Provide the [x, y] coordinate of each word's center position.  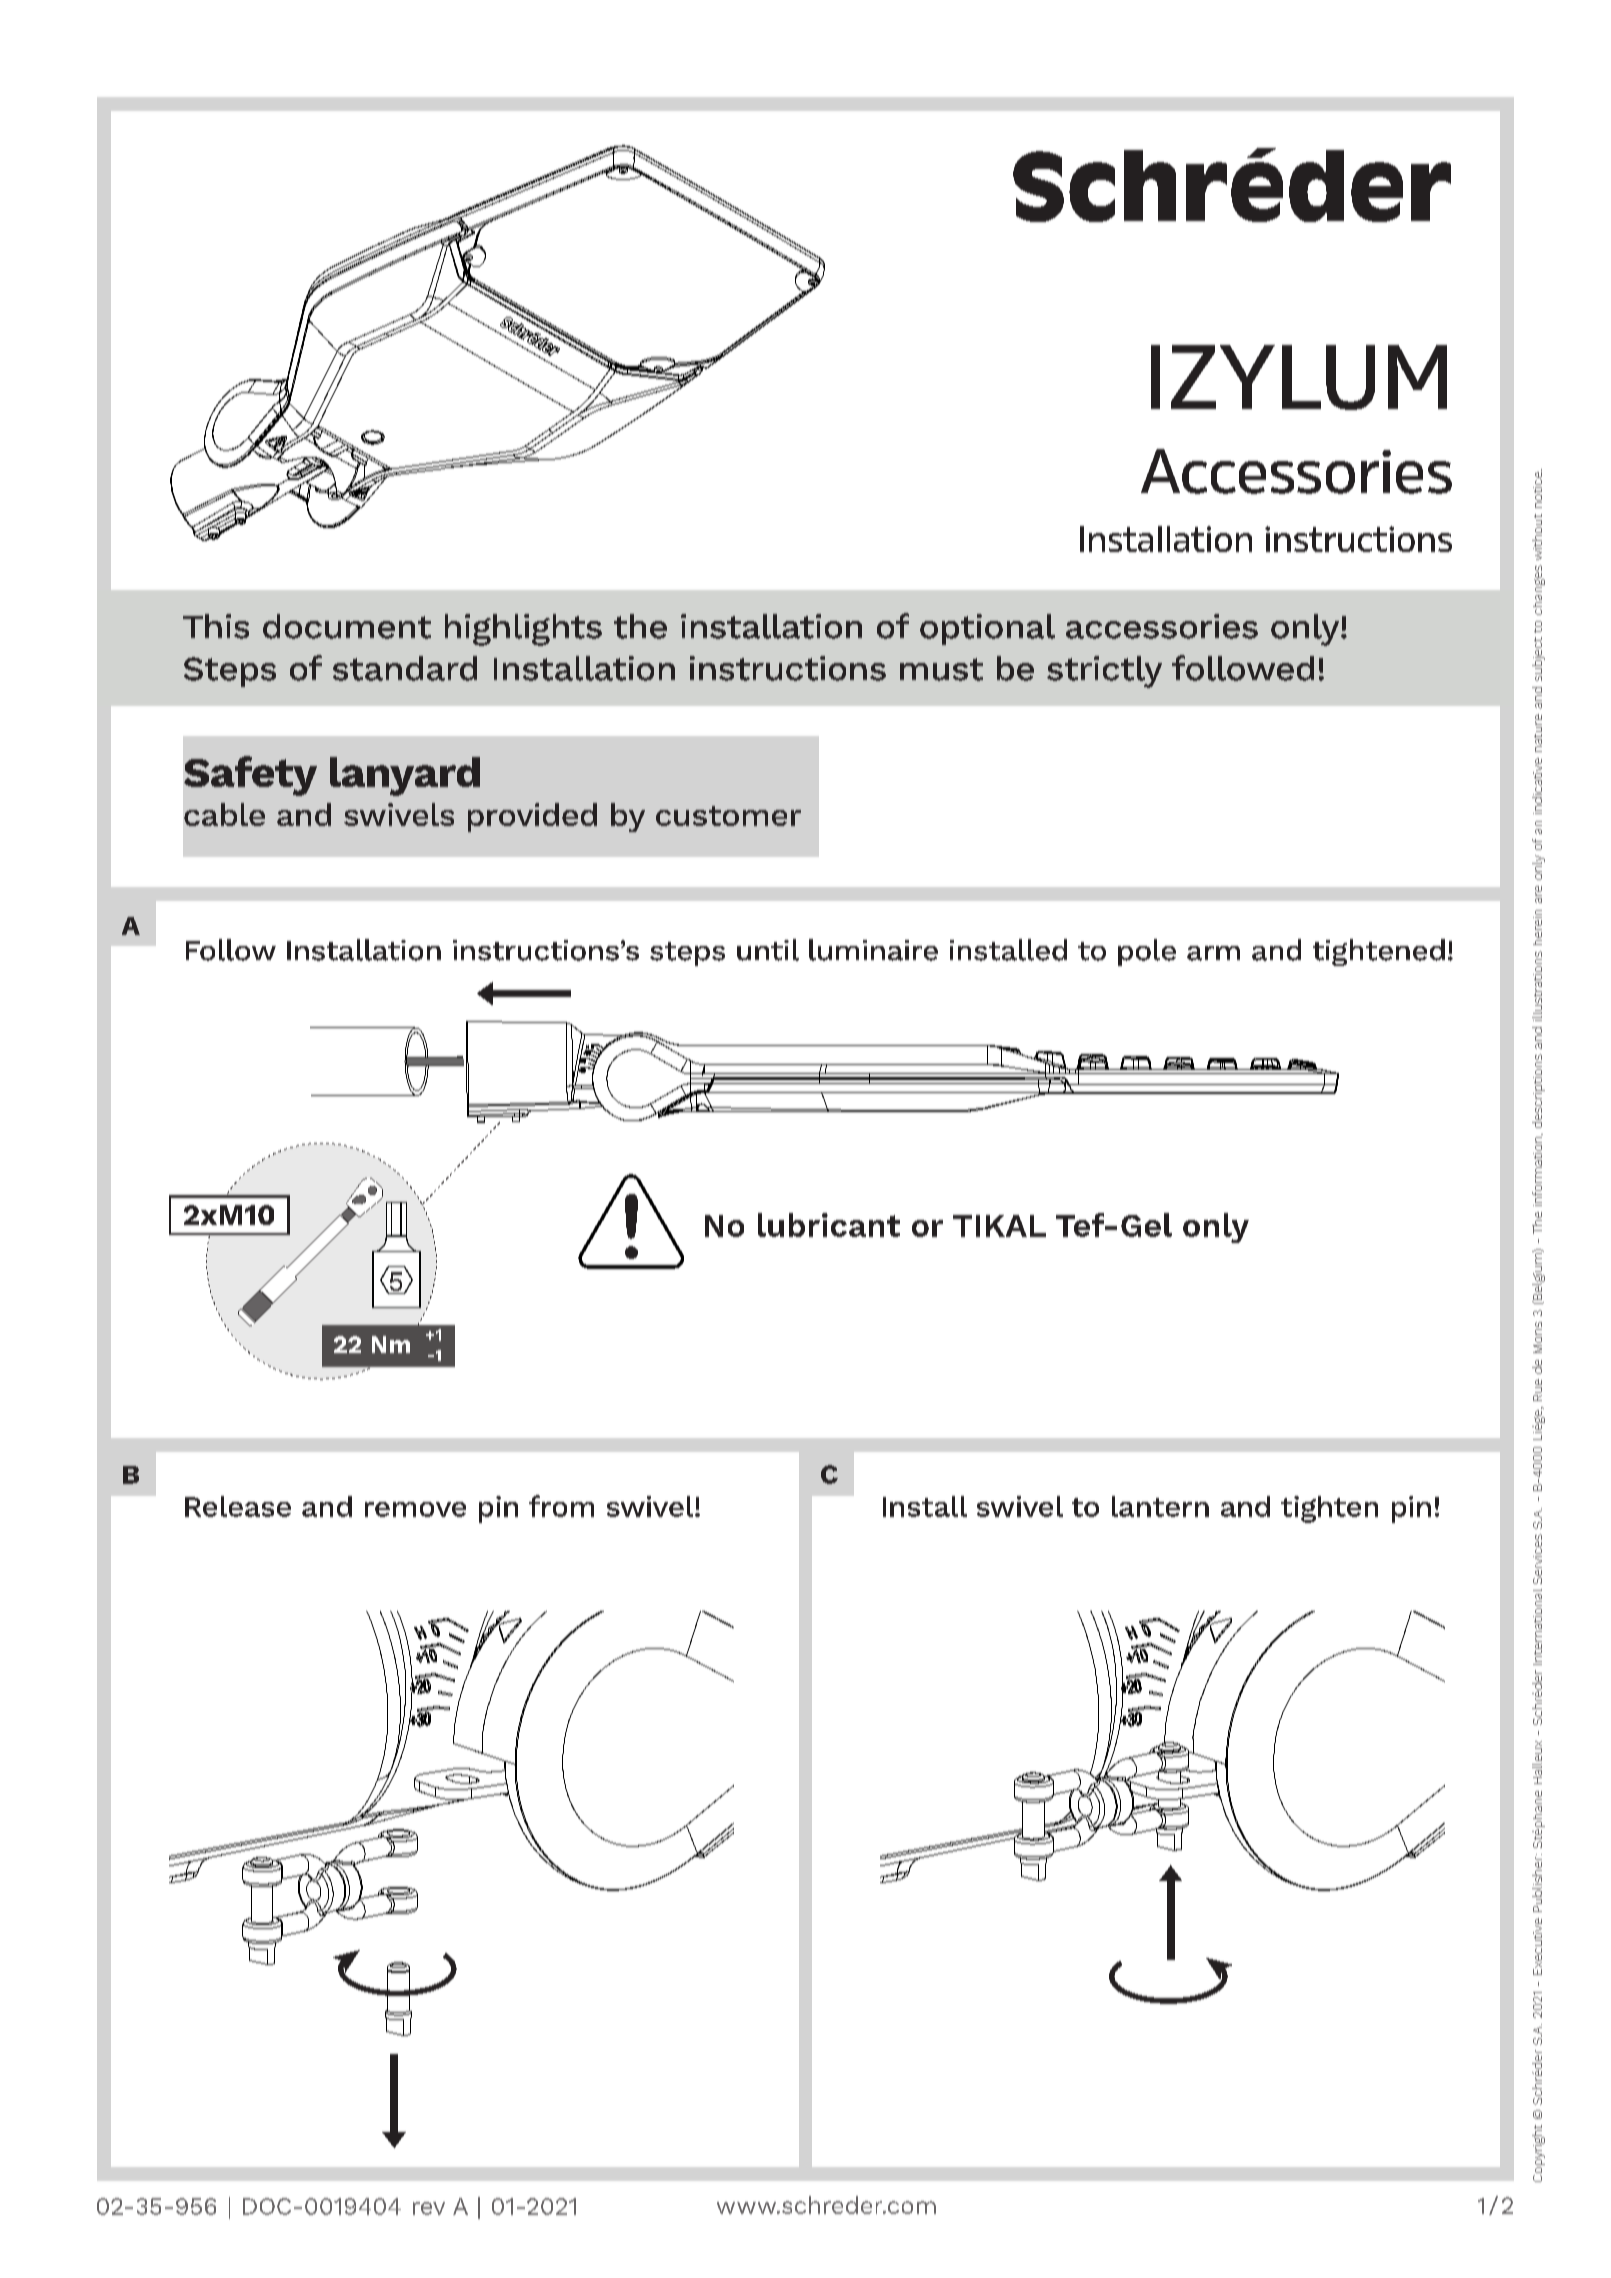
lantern [1160, 1506]
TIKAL [999, 1226]
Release [238, 1506]
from [561, 1506]
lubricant [829, 1225]
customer [728, 816]
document [347, 626]
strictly [1104, 672]
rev [429, 2208]
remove [415, 1509]
